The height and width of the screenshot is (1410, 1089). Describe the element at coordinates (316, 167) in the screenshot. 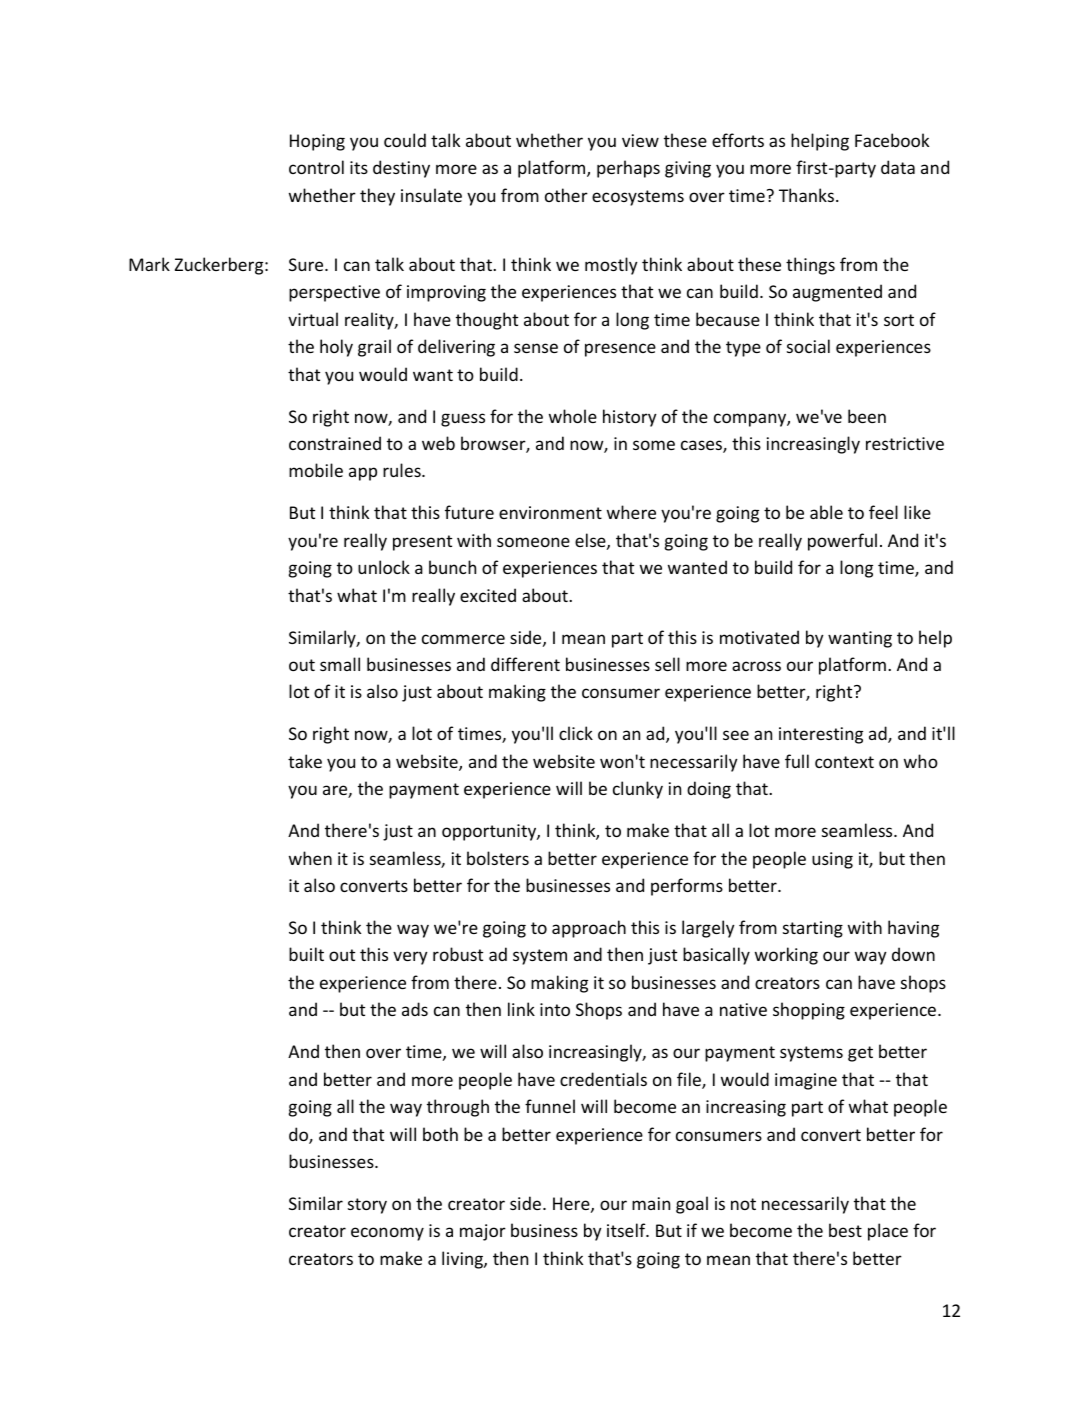

I see `control` at that location.
